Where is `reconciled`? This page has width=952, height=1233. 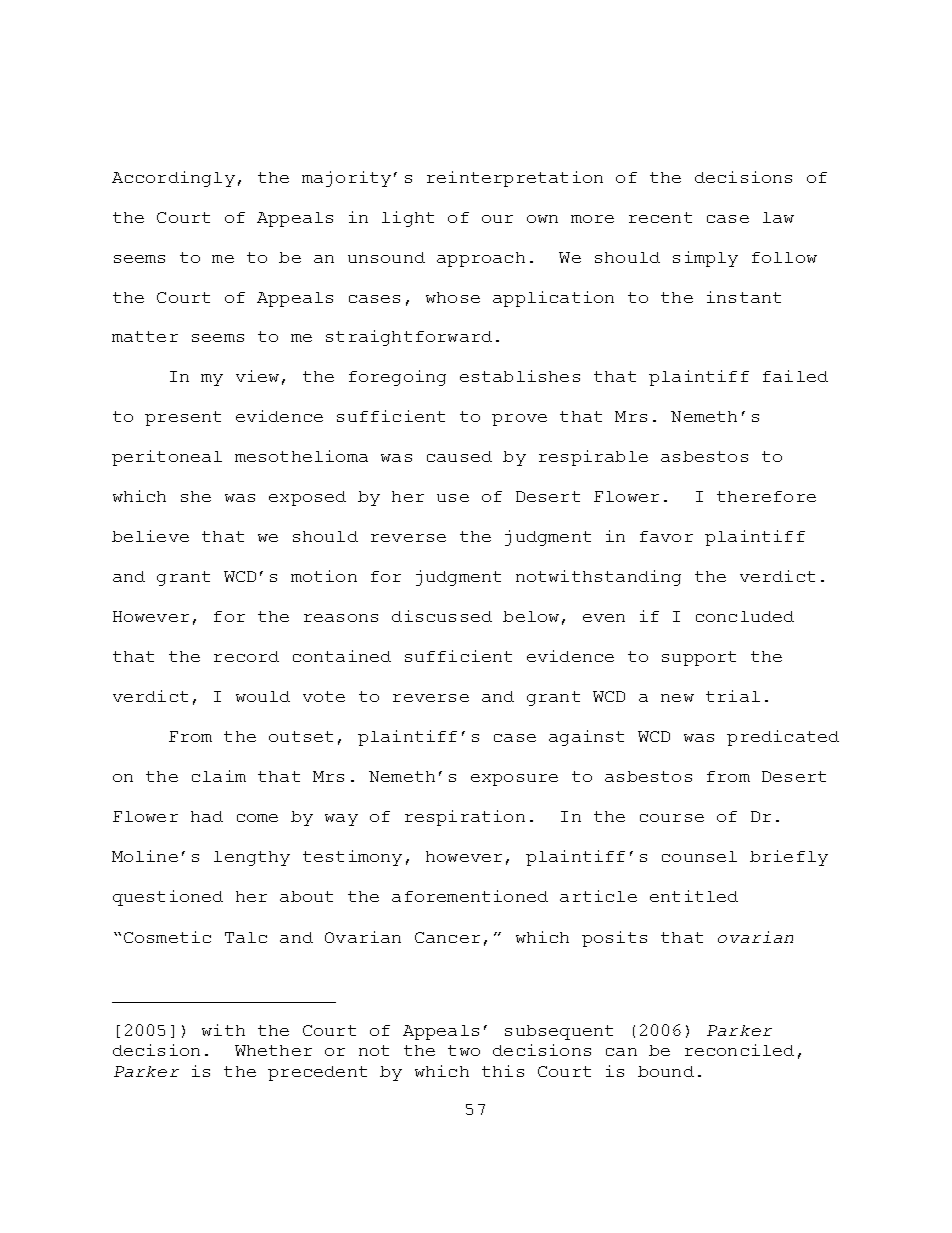
reconciled is located at coordinates (739, 1050).
